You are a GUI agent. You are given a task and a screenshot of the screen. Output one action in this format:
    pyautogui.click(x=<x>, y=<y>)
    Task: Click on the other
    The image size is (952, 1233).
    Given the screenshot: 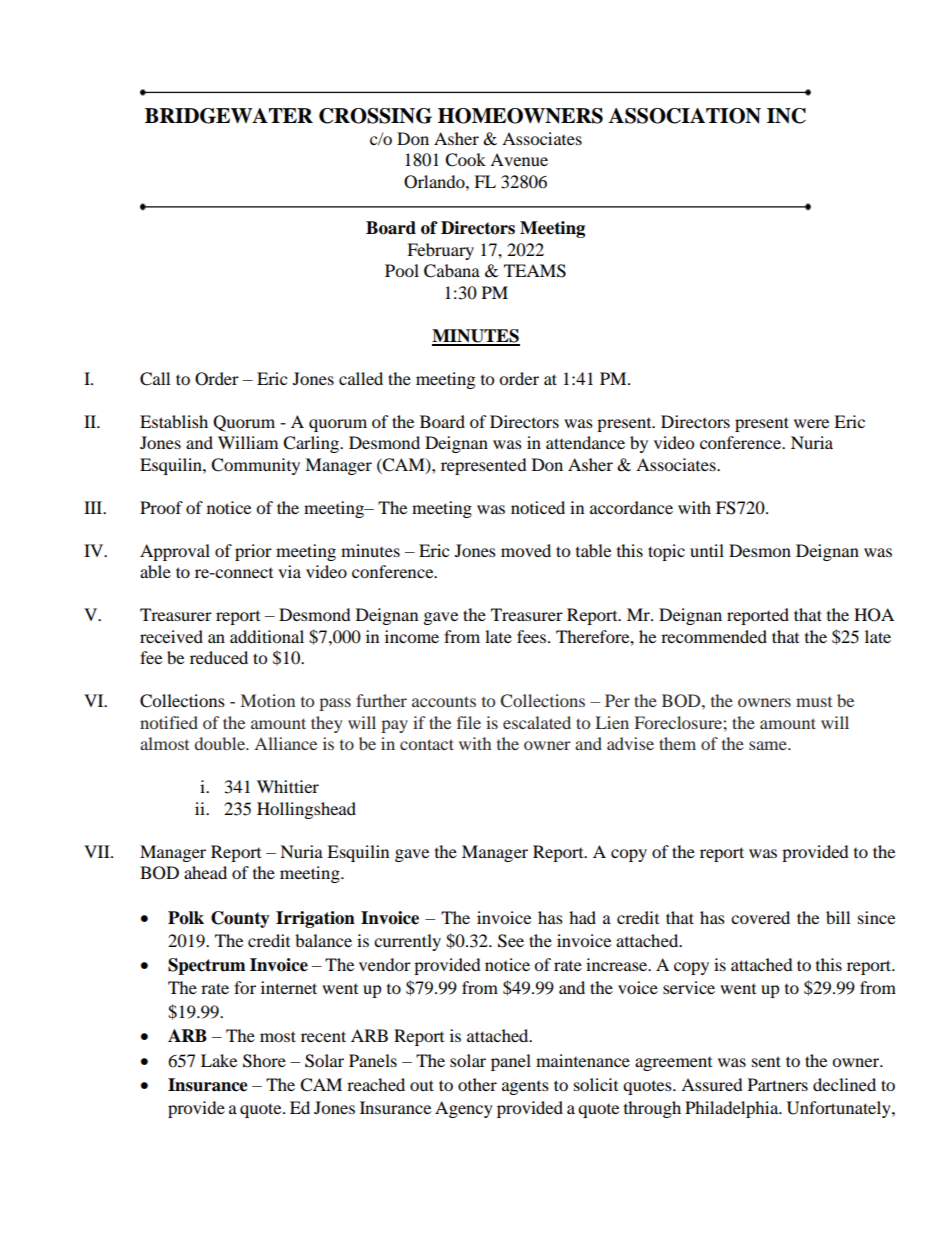 What is the action you would take?
    pyautogui.click(x=477, y=1084)
